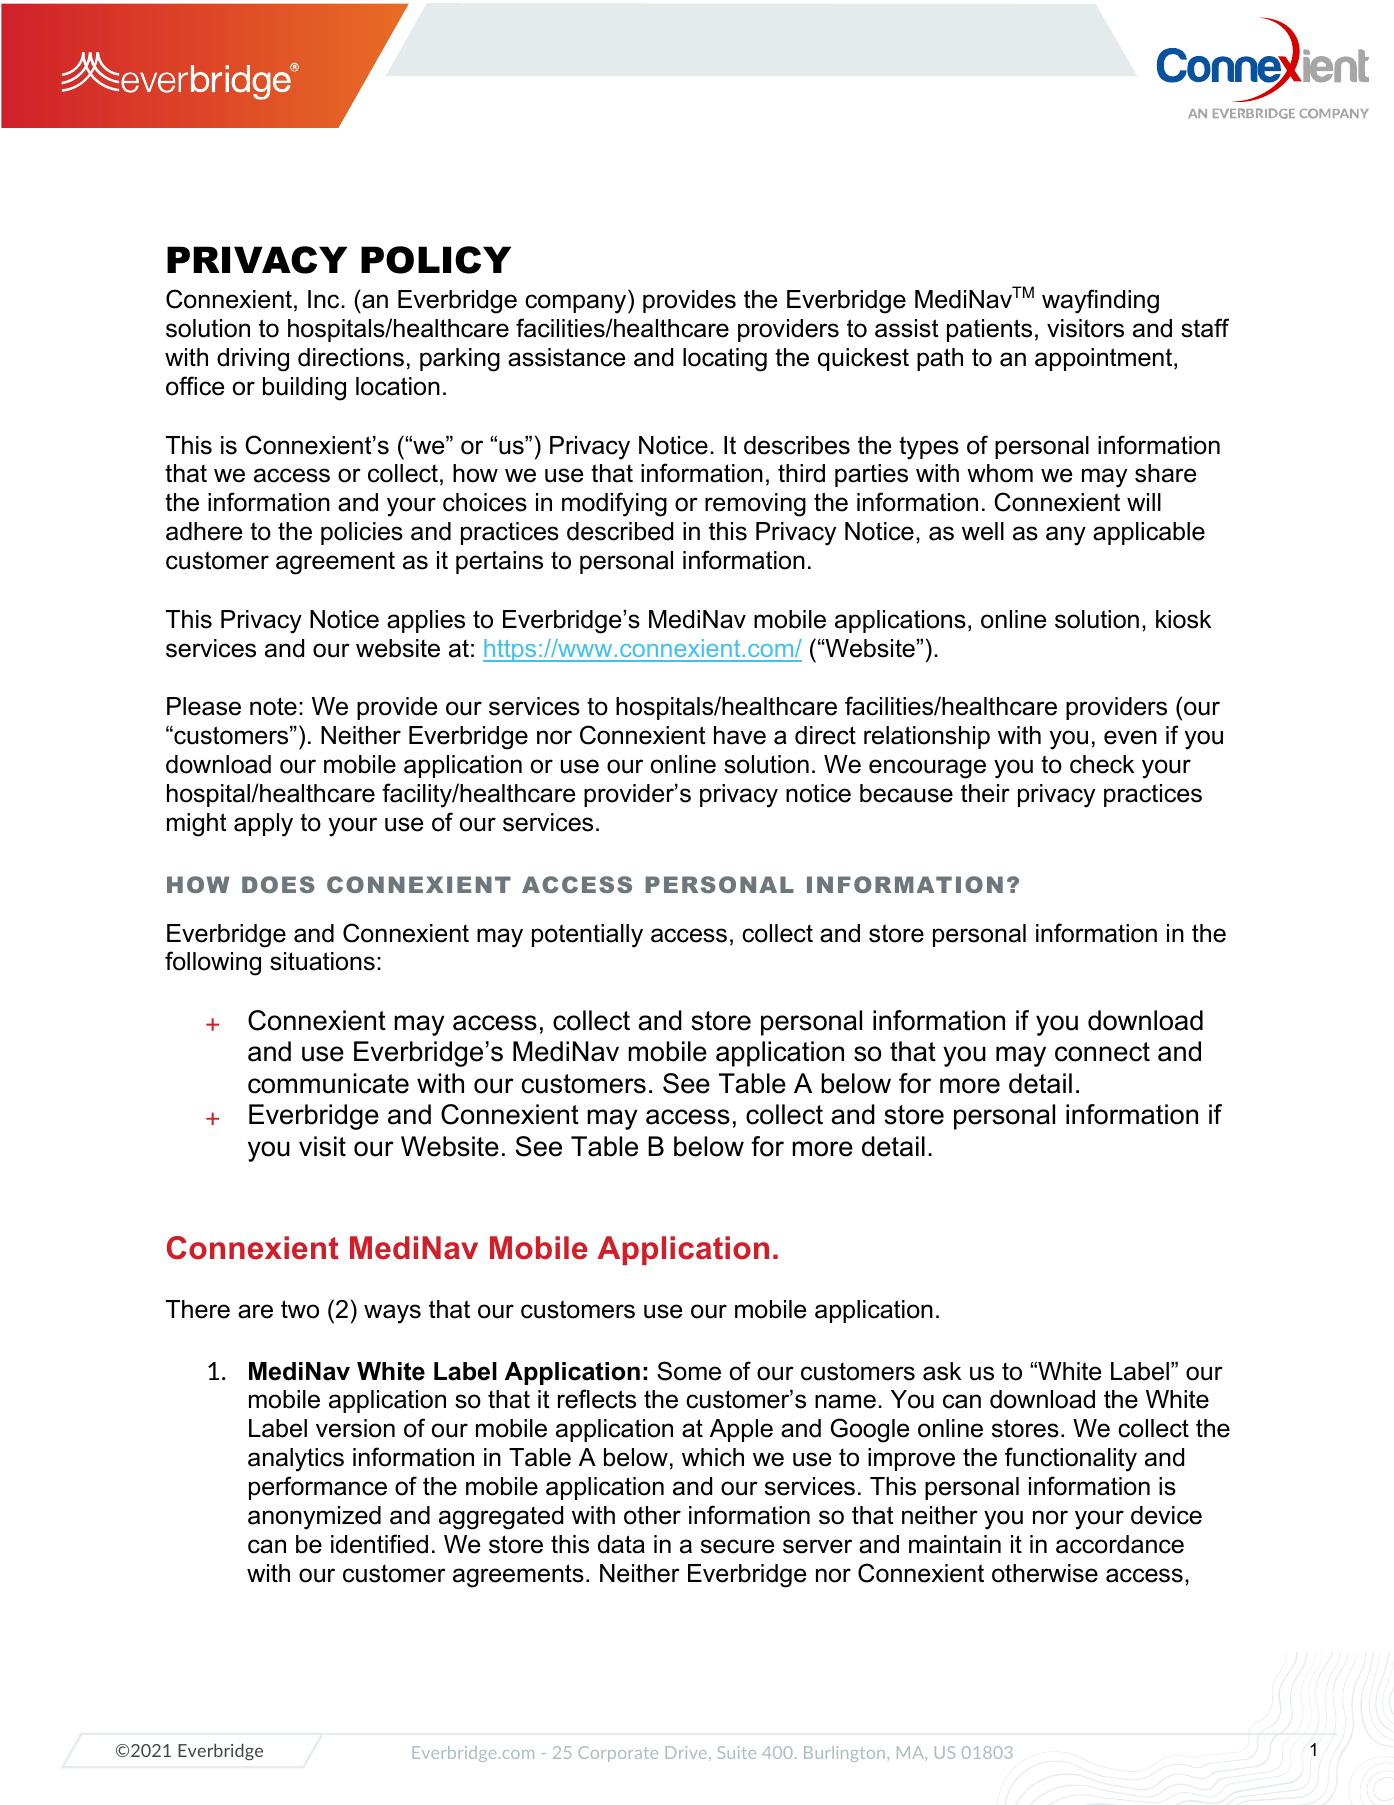 This page has height=1805, width=1394. What do you see at coordinates (325, 299) in the page?
I see `Inc` at bounding box center [325, 299].
